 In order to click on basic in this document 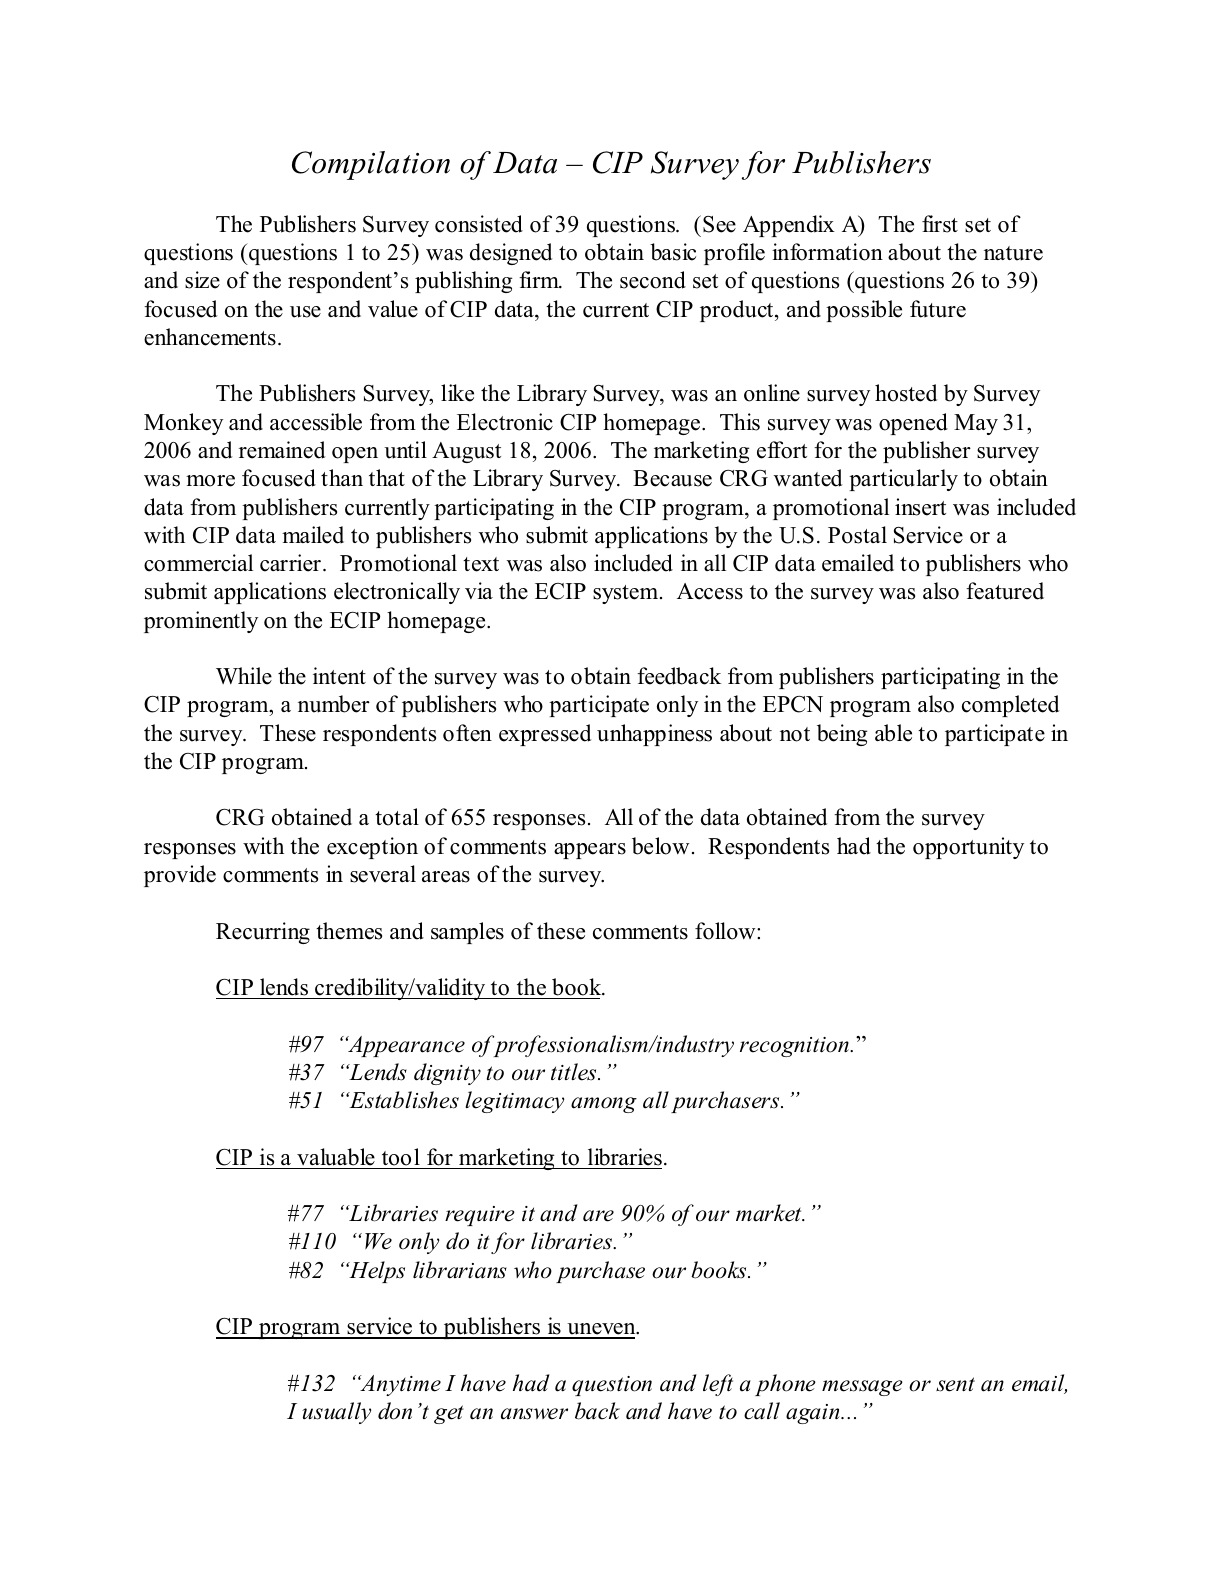, I will do `click(673, 252)`.
